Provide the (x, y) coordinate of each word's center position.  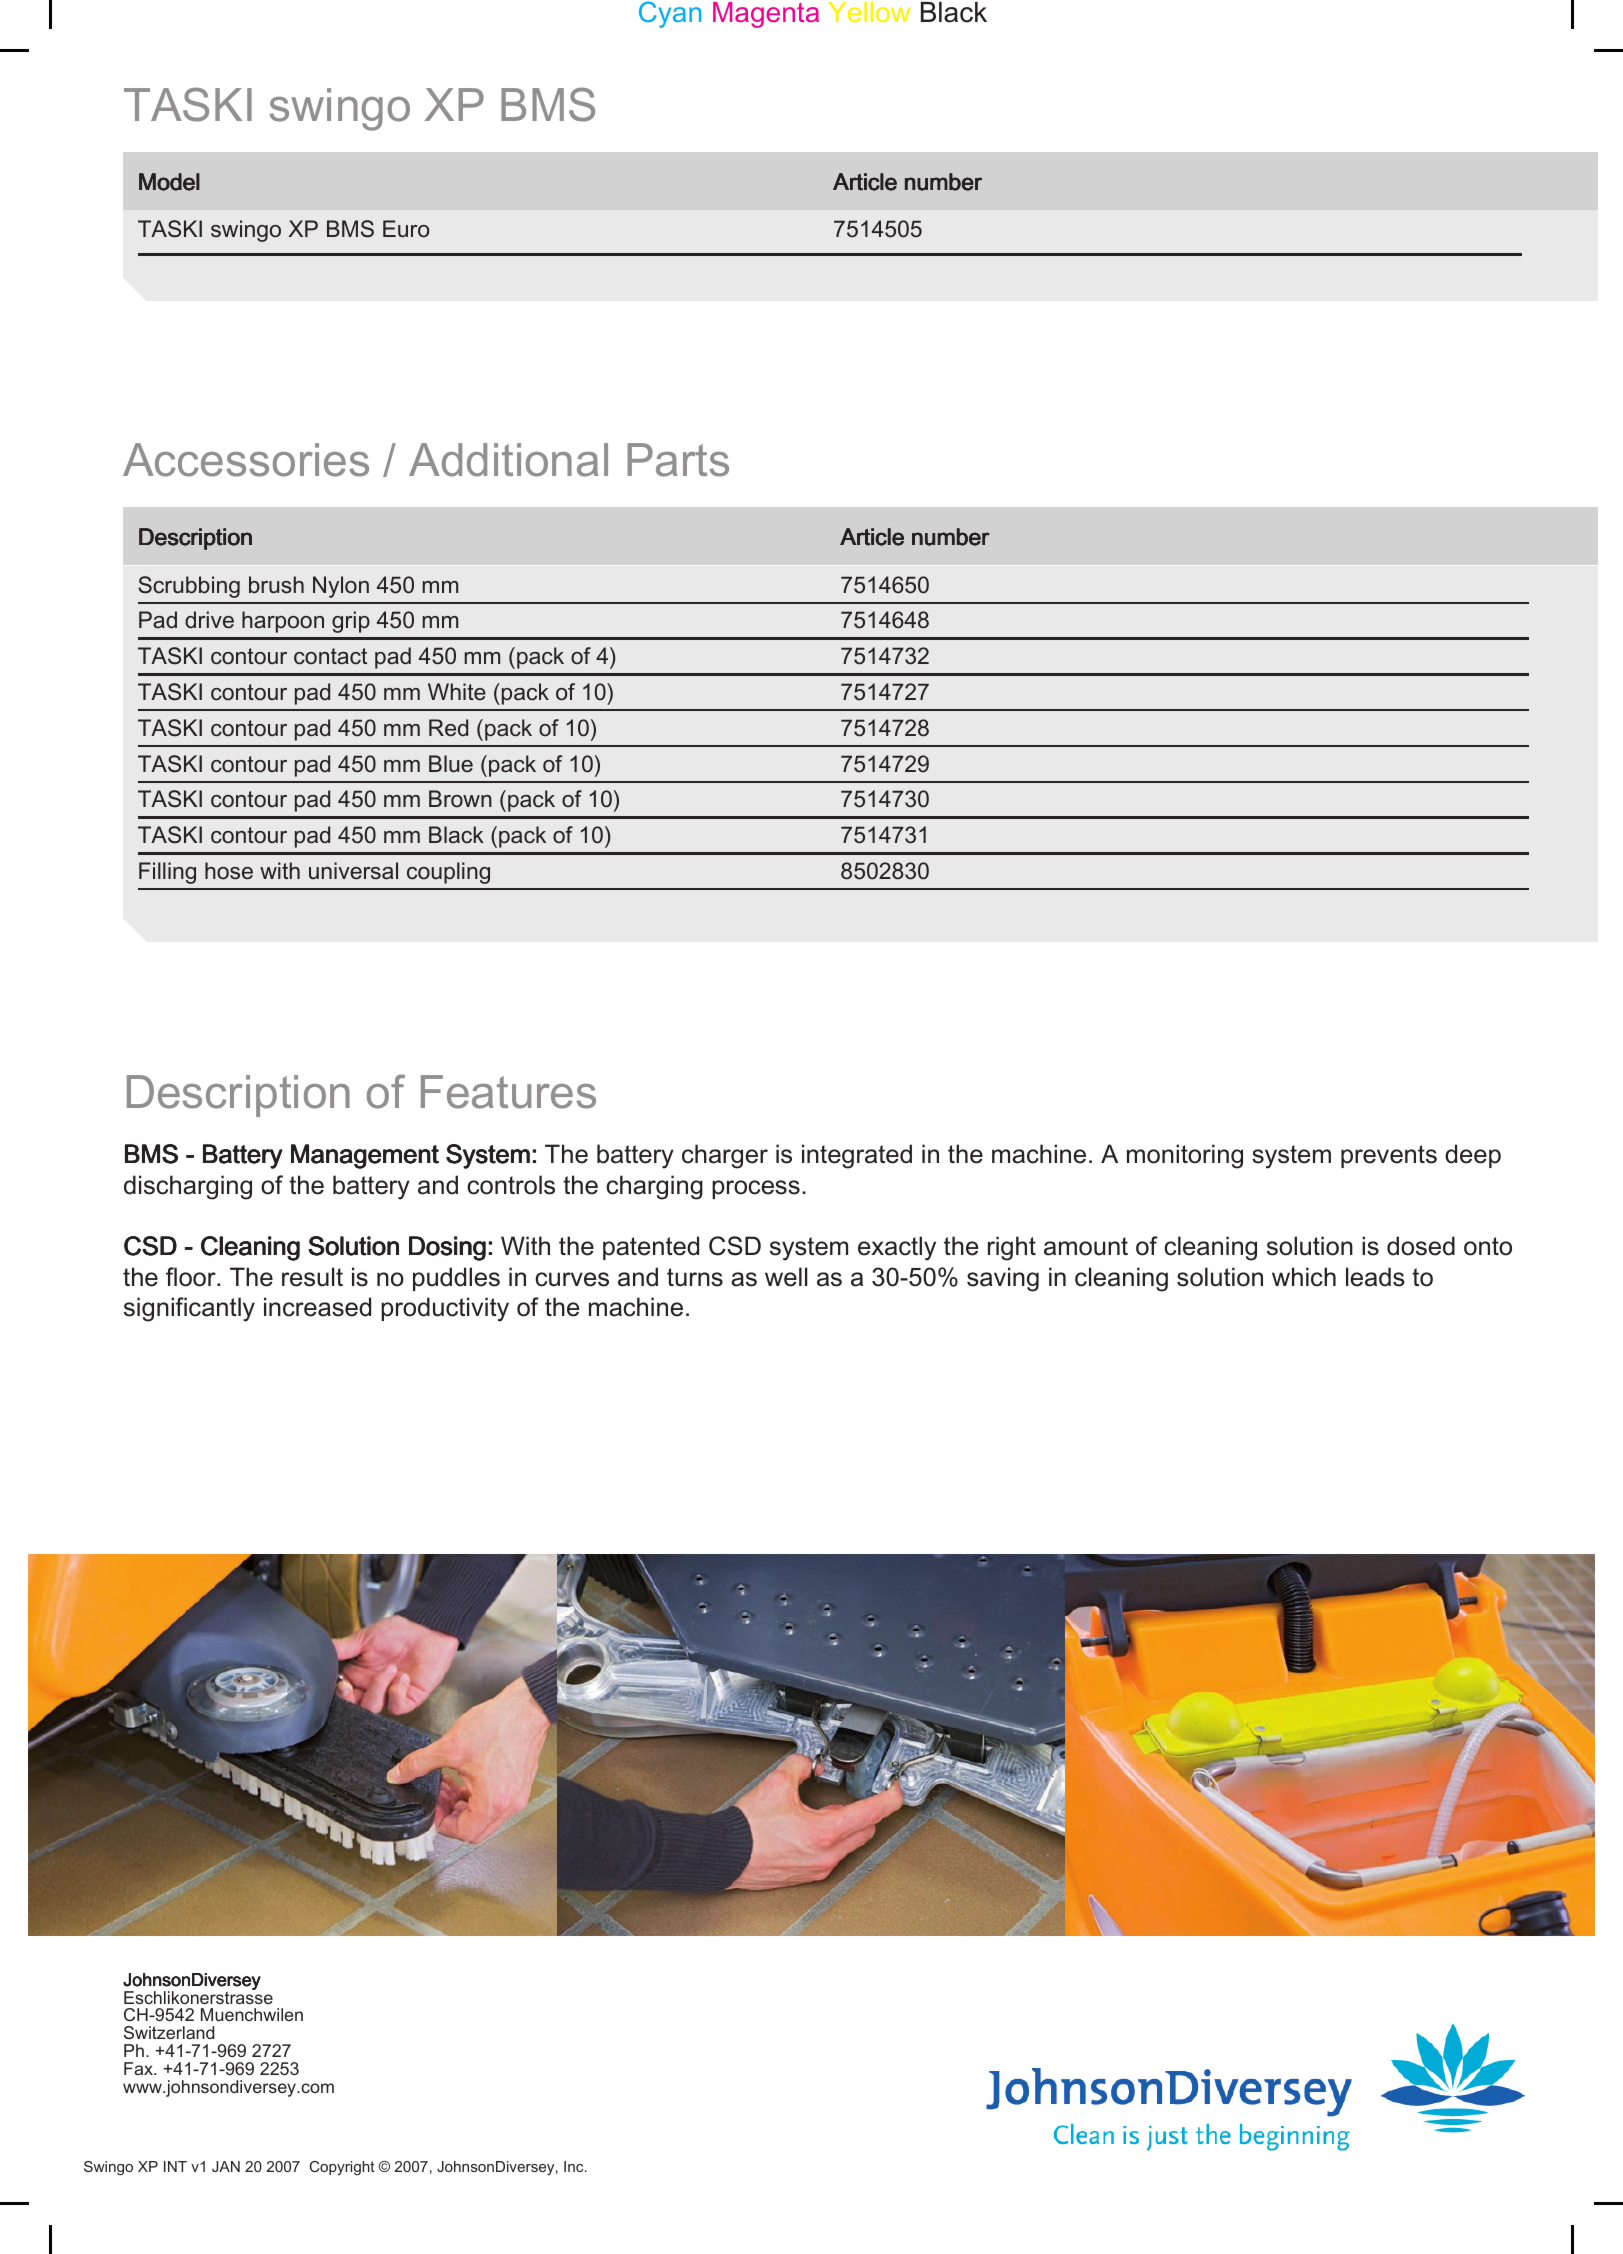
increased (317, 1307)
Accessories (246, 460)
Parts (678, 460)
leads (1375, 1277)
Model (169, 182)
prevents (1389, 1156)
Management (365, 1156)
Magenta (766, 15)
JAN (226, 2166)
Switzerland (169, 2032)
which (1304, 1277)
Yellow (869, 12)
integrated (857, 1156)
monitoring (1185, 1156)
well (786, 1277)
